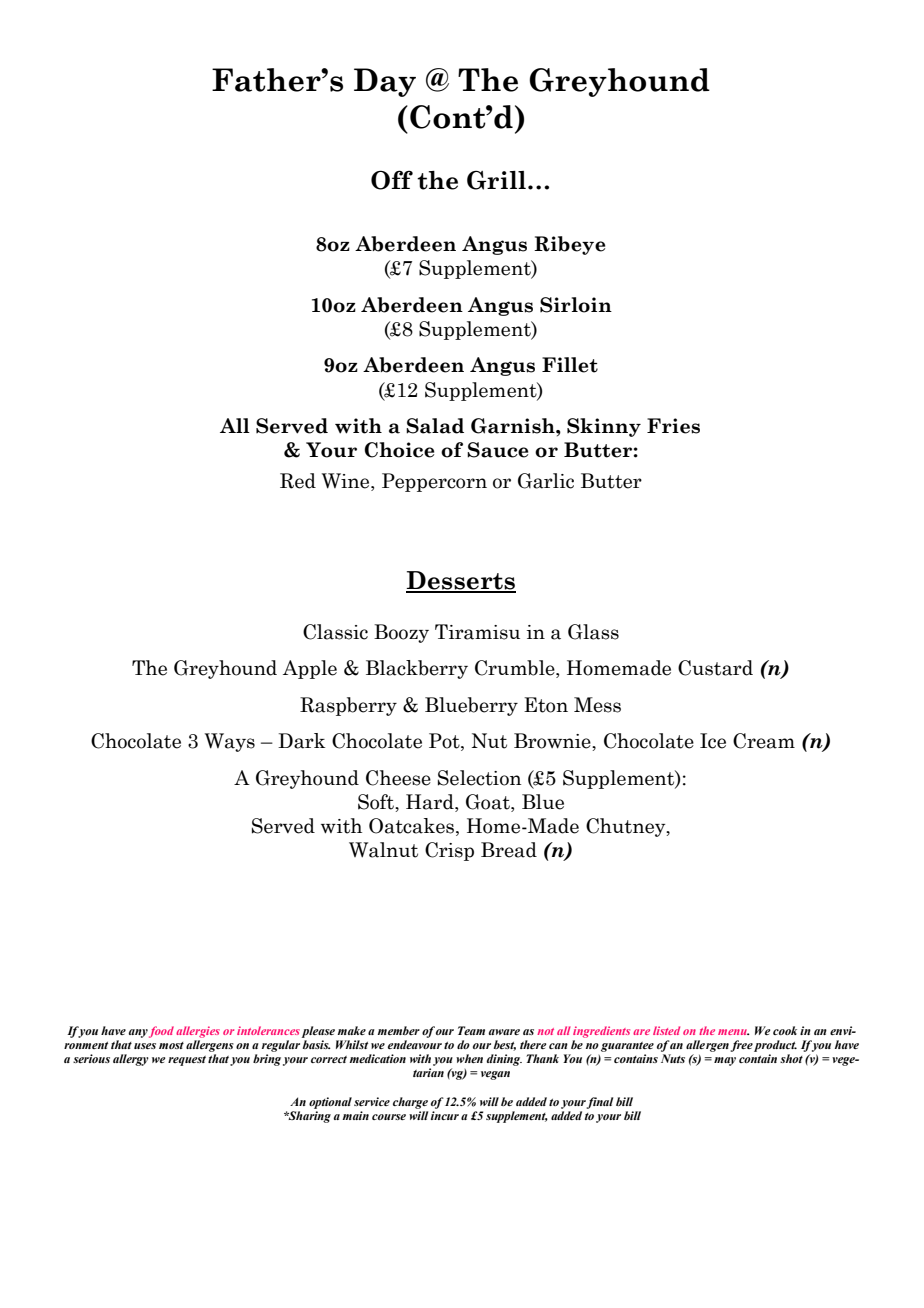 The image size is (924, 1308). Describe the element at coordinates (764, 741) in the image. I see `Cream` at that location.
